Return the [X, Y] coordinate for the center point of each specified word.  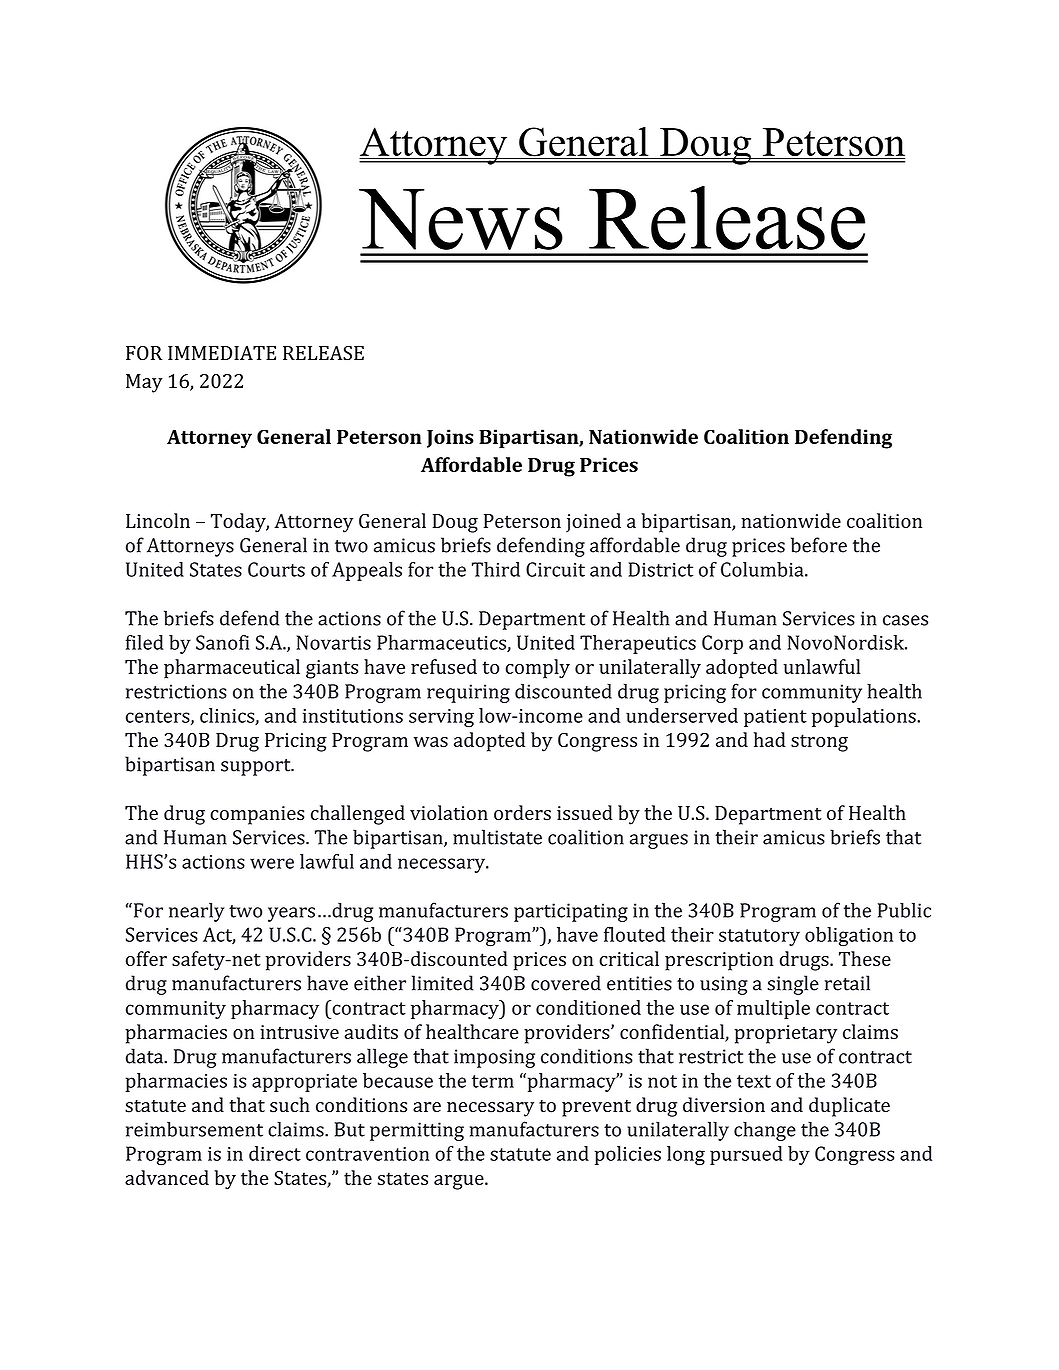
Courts [276, 569]
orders [522, 812]
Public [904, 910]
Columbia [763, 569]
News [461, 219]
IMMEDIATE [222, 353]
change [765, 1131]
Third [496, 569]
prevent [596, 1108]
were [272, 863]
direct [275, 1153]
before [819, 545]
